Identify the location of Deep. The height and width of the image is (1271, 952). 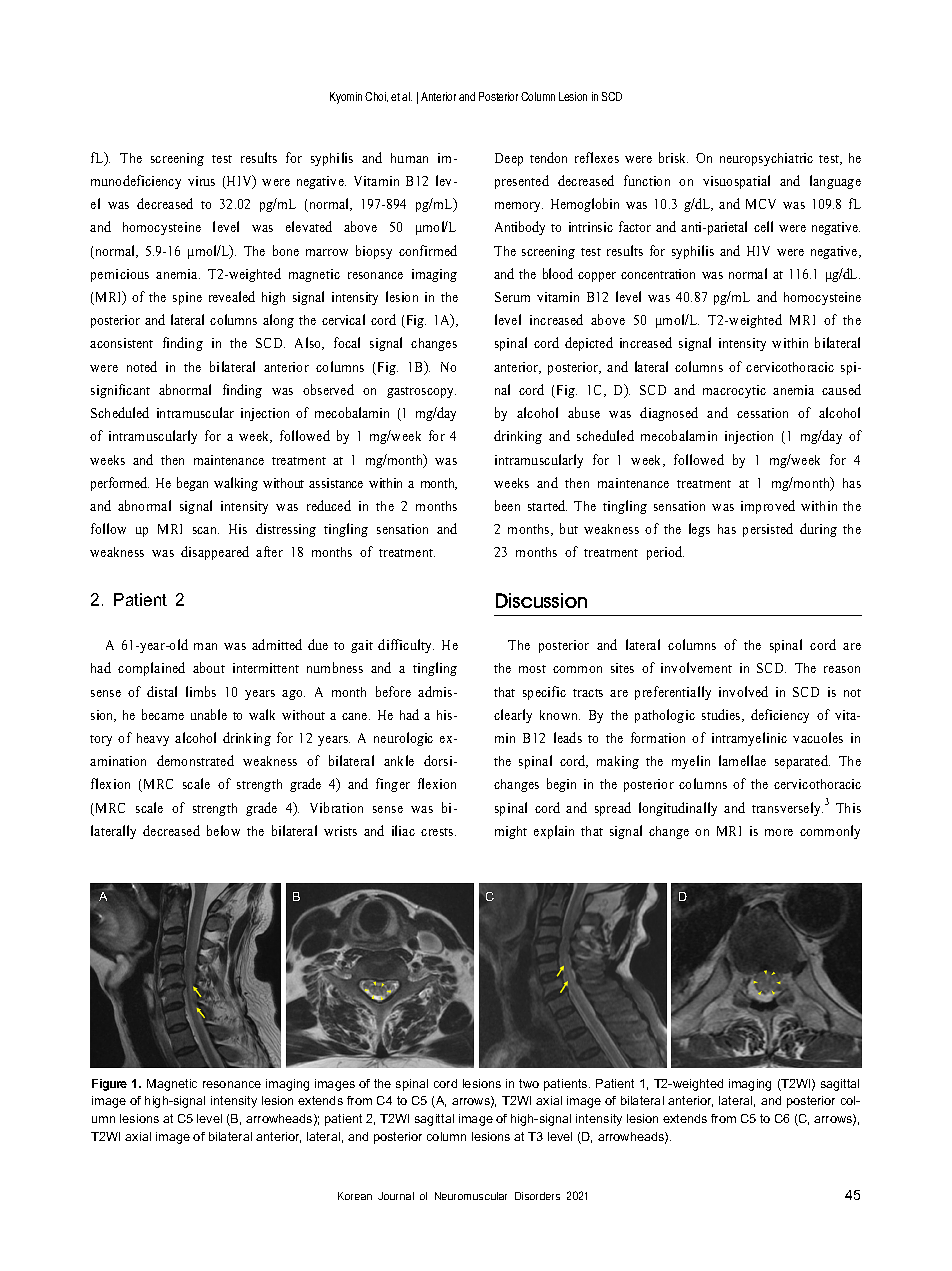
(509, 159).
